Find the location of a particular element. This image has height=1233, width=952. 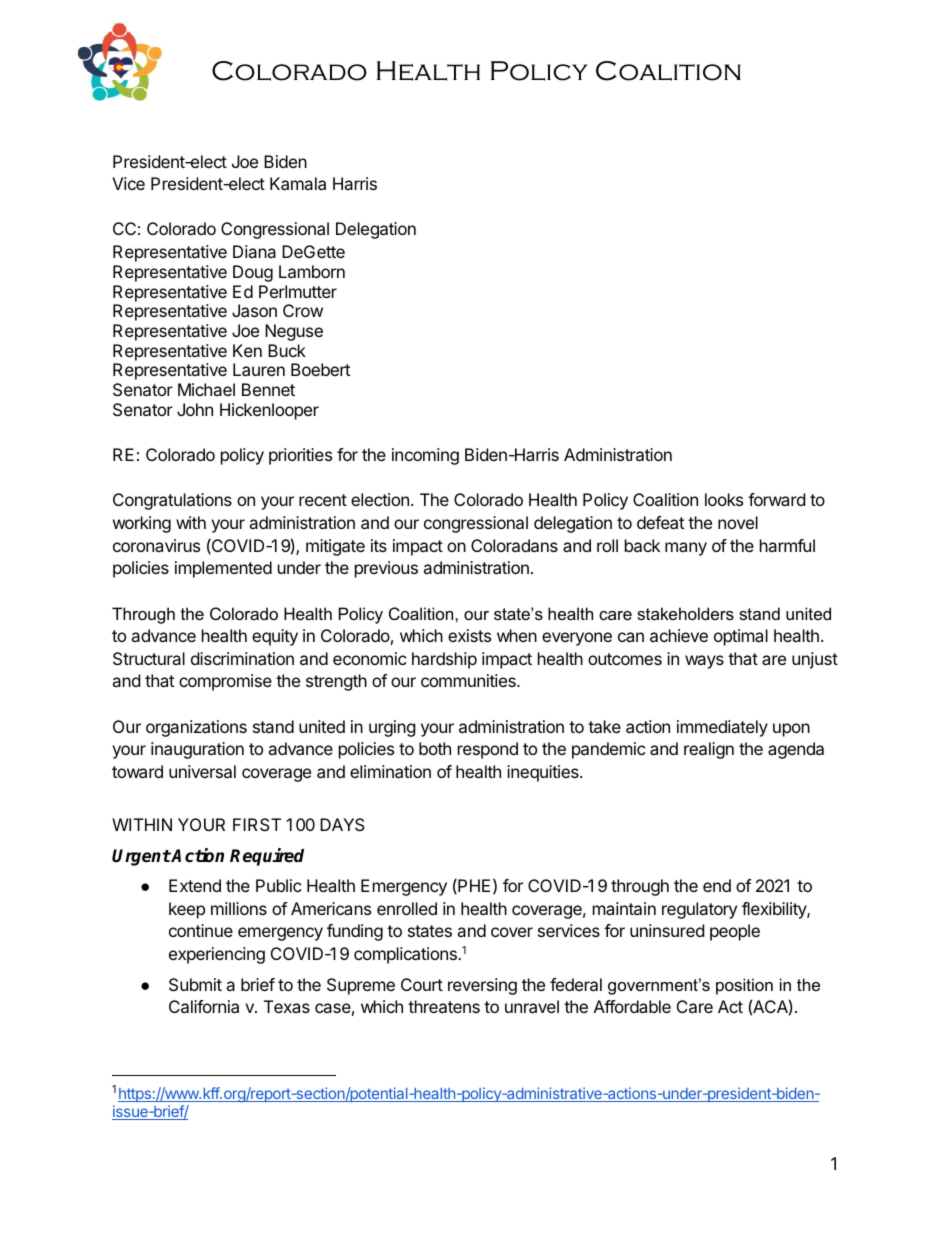

ways is located at coordinates (704, 662).
